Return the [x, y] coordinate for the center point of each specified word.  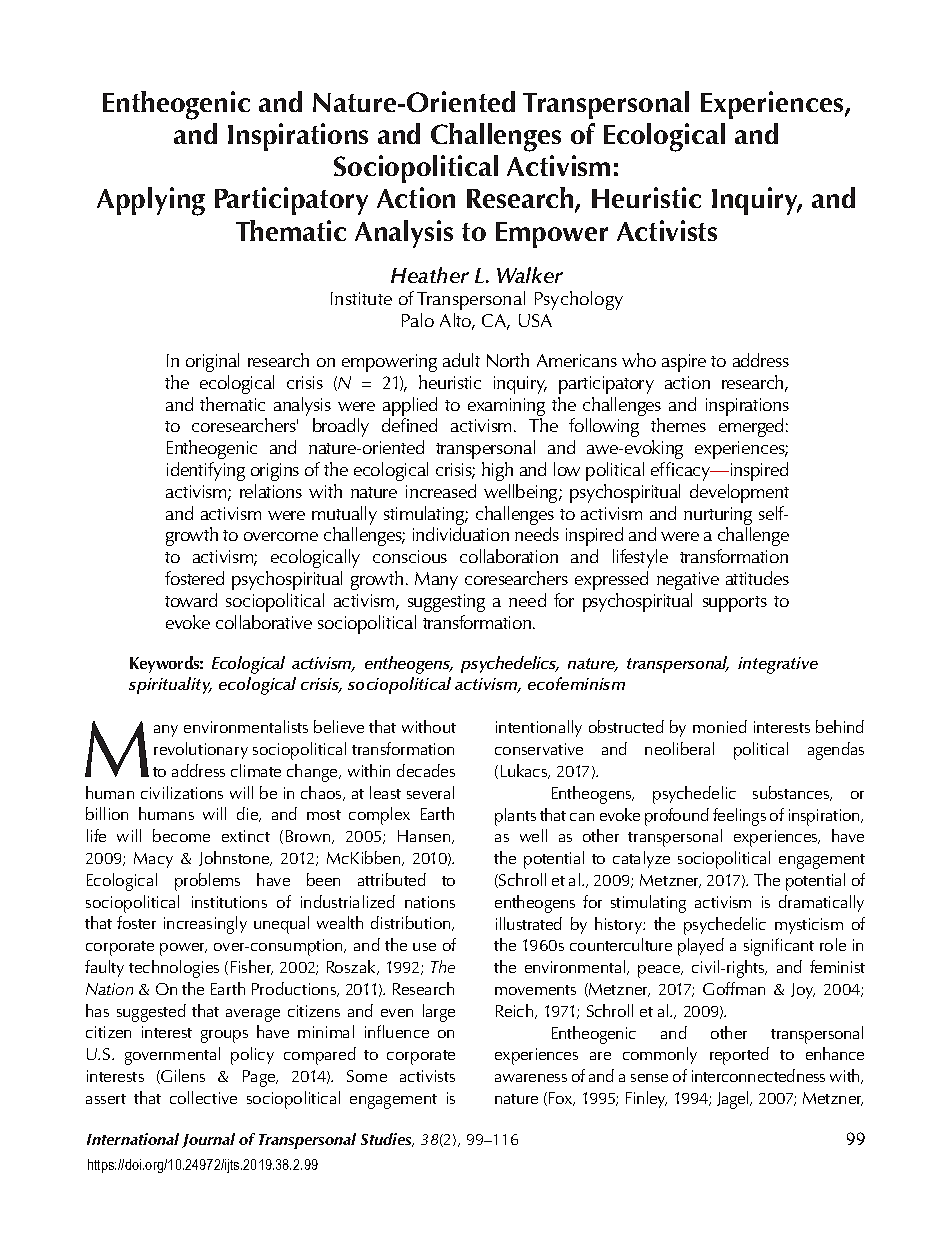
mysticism [809, 926]
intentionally [539, 728]
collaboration [509, 556]
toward [191, 600]
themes [678, 425]
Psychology [579, 300]
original [212, 362]
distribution [412, 923]
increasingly [205, 925]
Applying [151, 201]
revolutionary [201, 750]
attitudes [757, 578]
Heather [430, 275]
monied [720, 726]
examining [506, 408]
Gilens [182, 1076]
